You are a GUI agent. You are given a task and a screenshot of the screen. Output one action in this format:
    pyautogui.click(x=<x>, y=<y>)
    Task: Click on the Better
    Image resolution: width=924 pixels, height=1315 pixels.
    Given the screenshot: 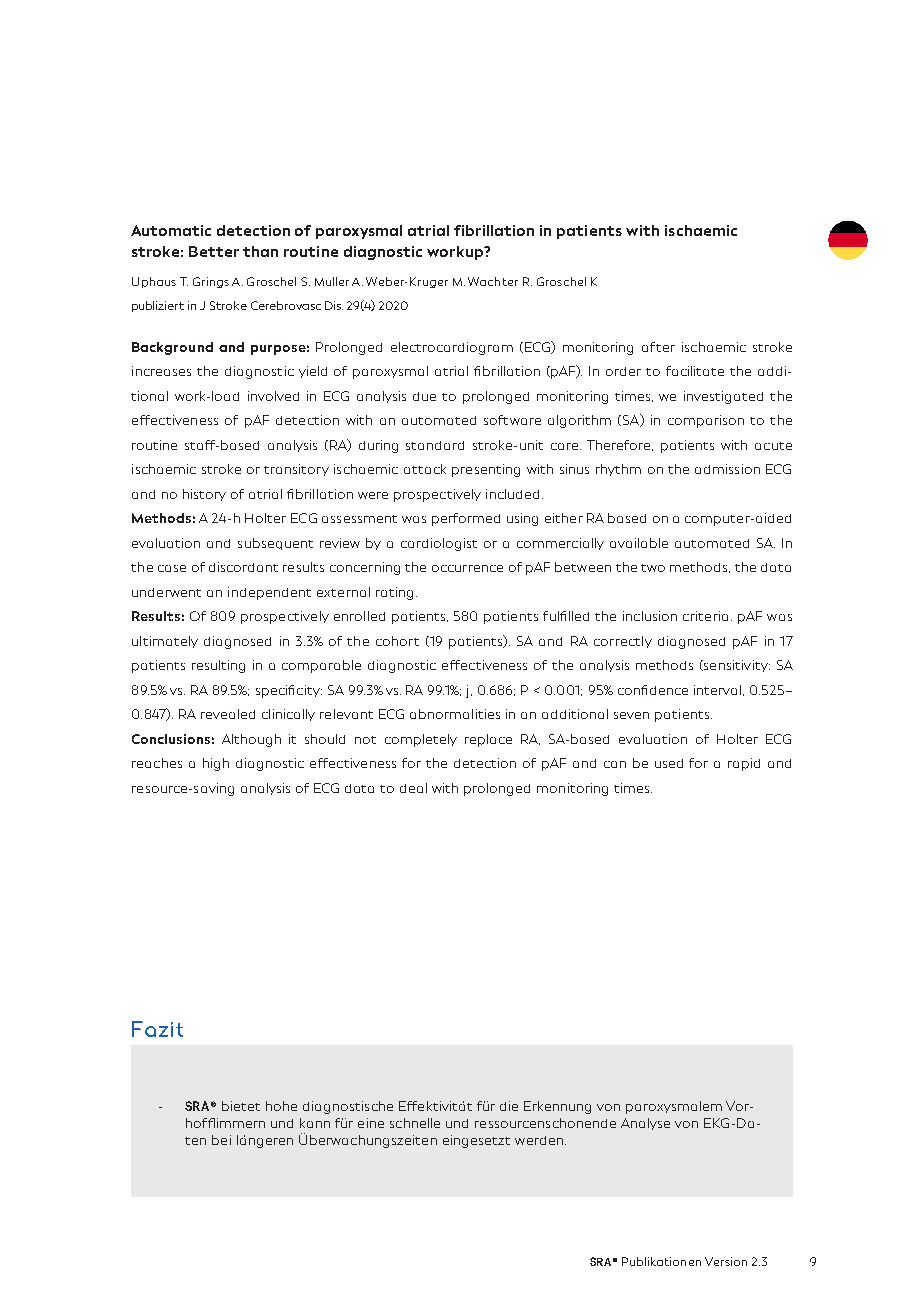 What is the action you would take?
    pyautogui.click(x=214, y=251)
